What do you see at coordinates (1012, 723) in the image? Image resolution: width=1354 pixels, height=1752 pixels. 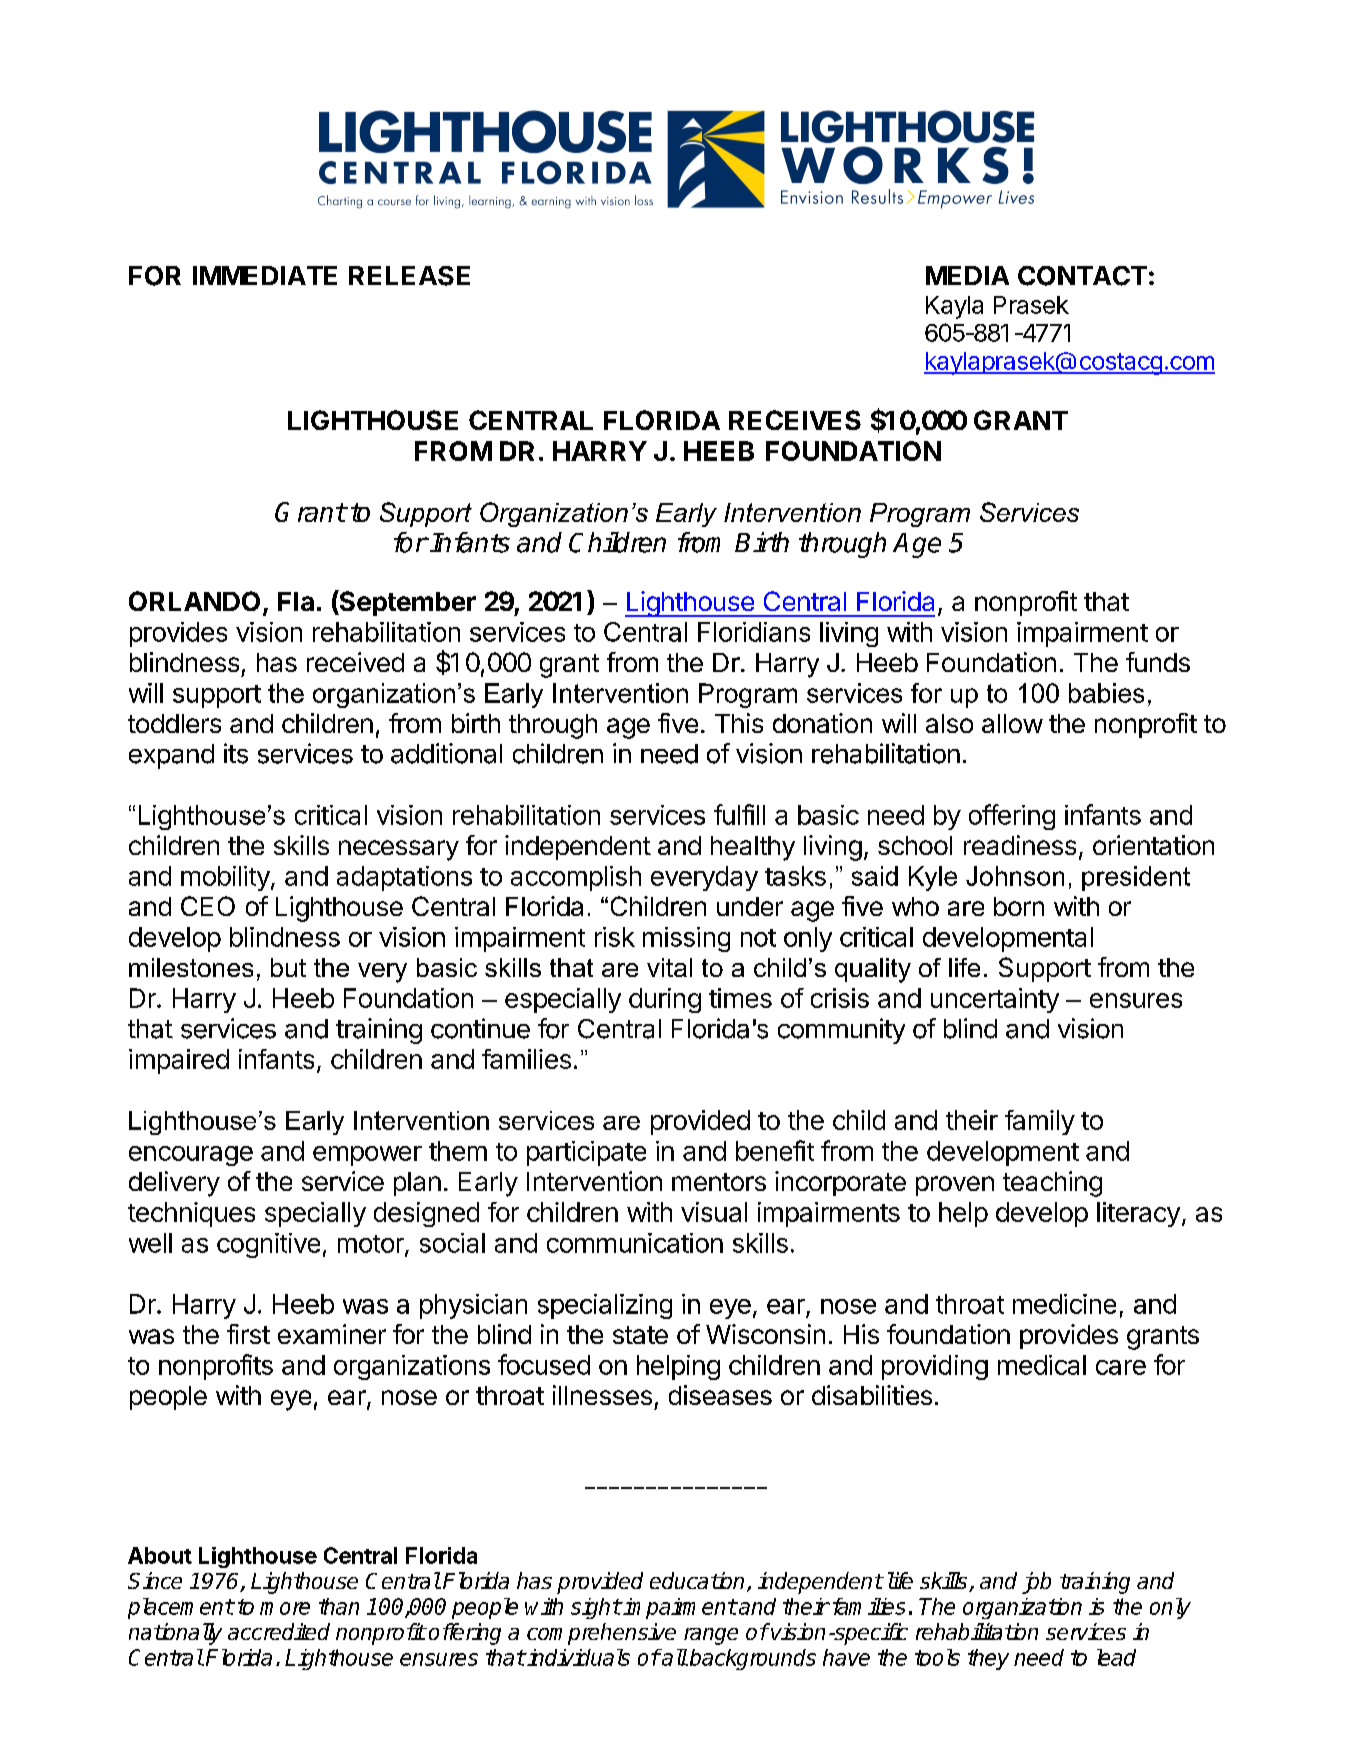 I see `allow` at bounding box center [1012, 723].
